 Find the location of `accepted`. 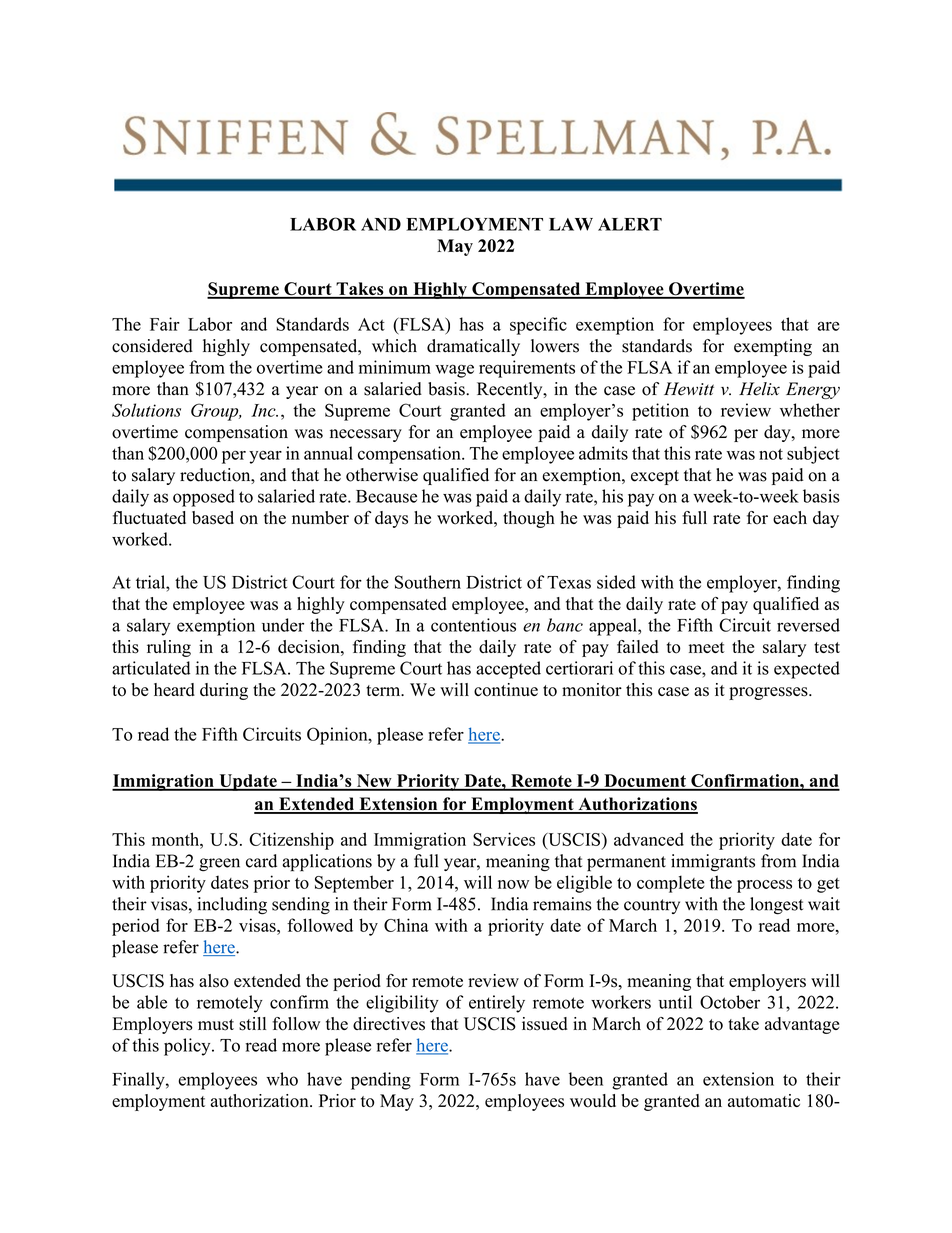

accepted is located at coordinates (508, 670).
